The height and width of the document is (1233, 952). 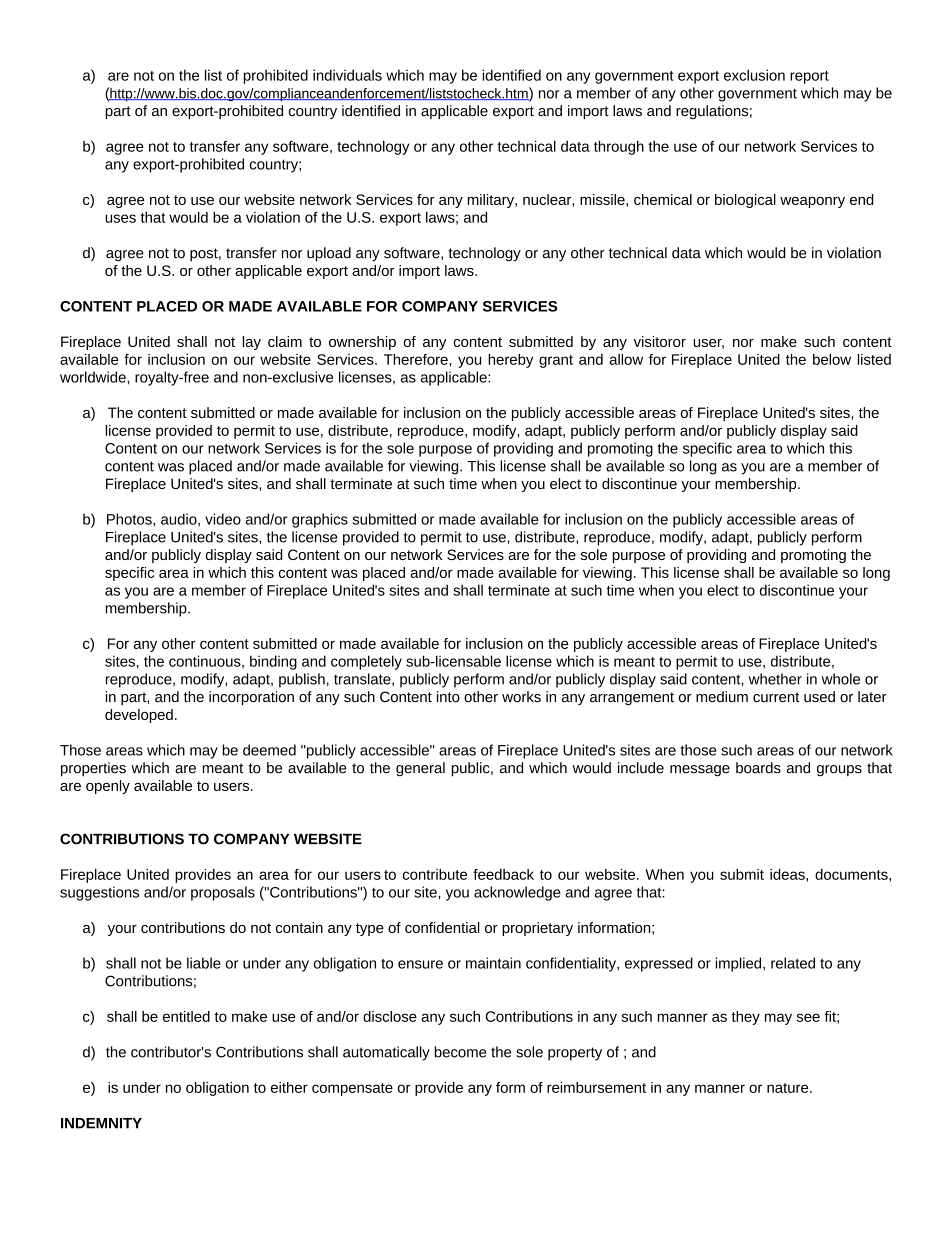 What do you see at coordinates (619, 147) in the document?
I see `through` at bounding box center [619, 147].
